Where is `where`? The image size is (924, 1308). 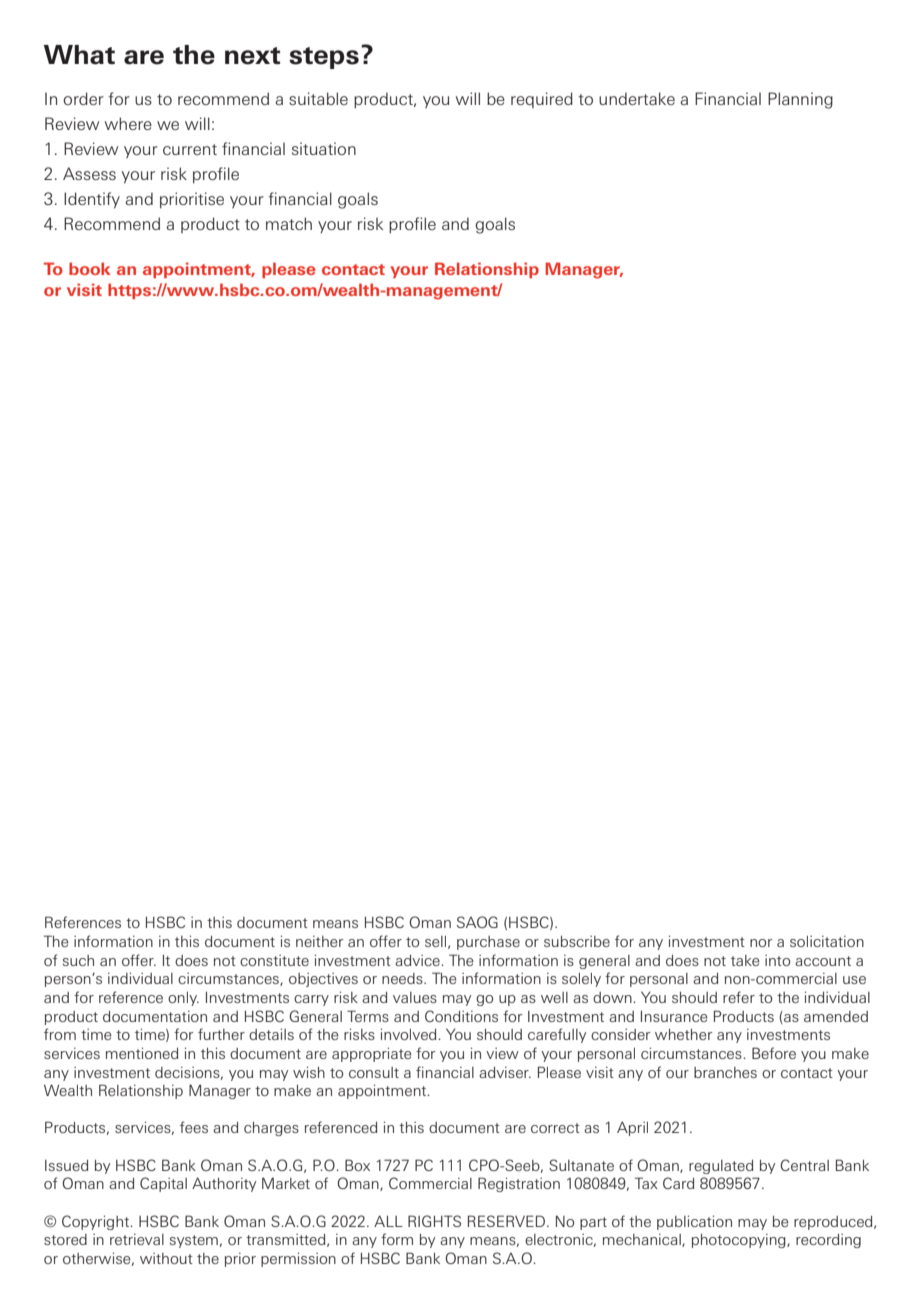 where is located at coordinates (128, 123).
